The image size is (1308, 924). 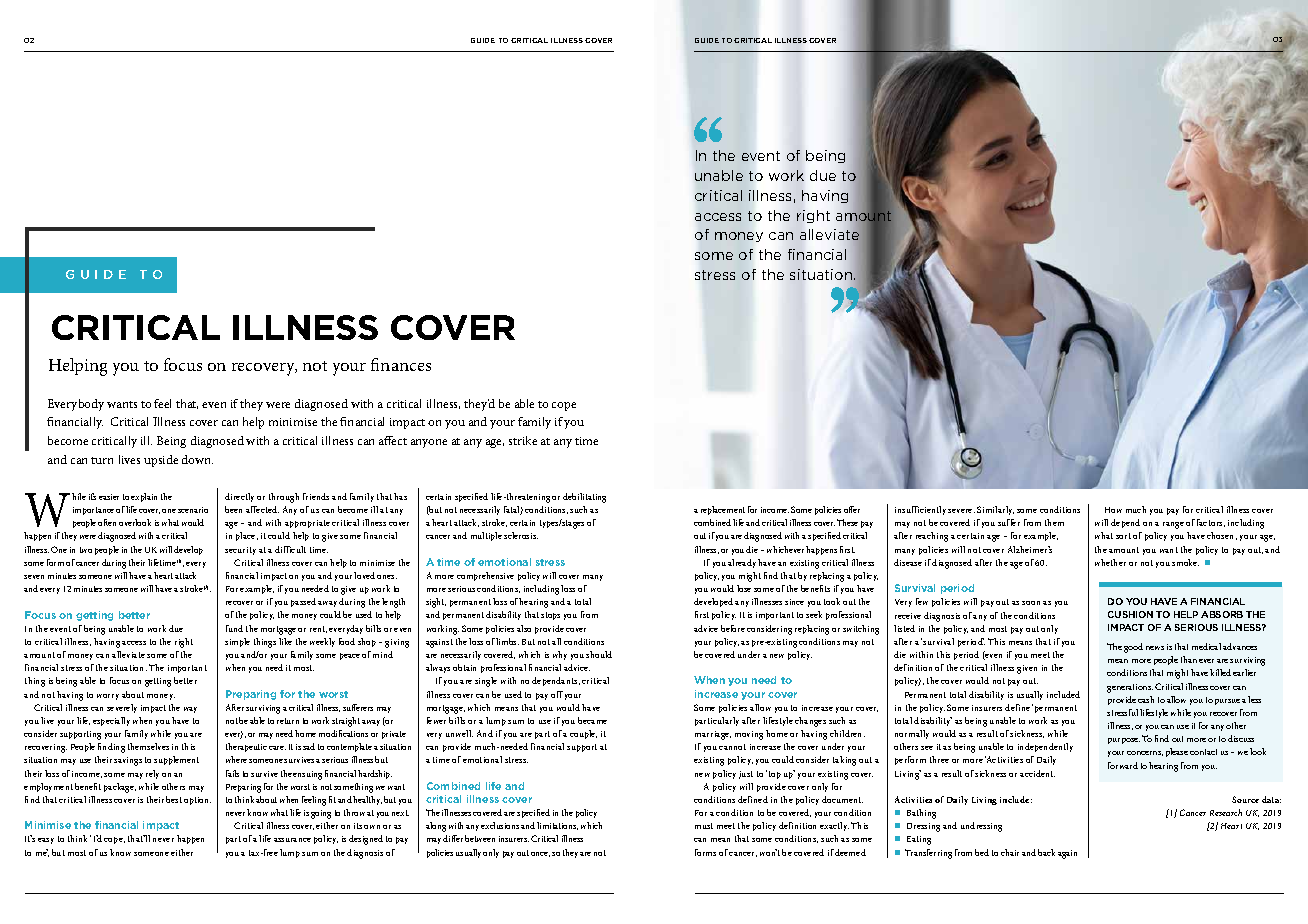 What do you see at coordinates (550, 616) in the screenshot?
I see `stops` at bounding box center [550, 616].
